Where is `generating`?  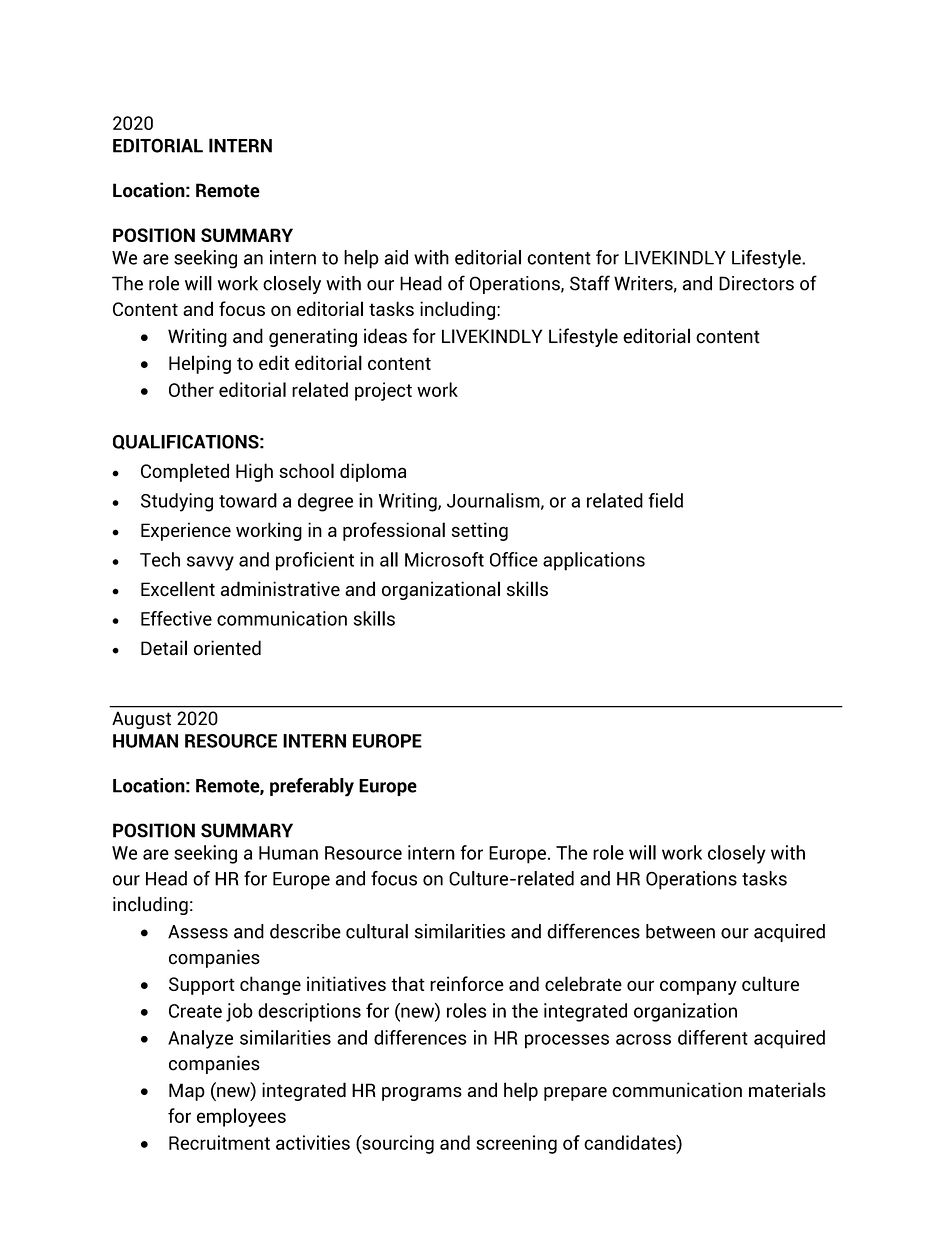 generating is located at coordinates (313, 337).
